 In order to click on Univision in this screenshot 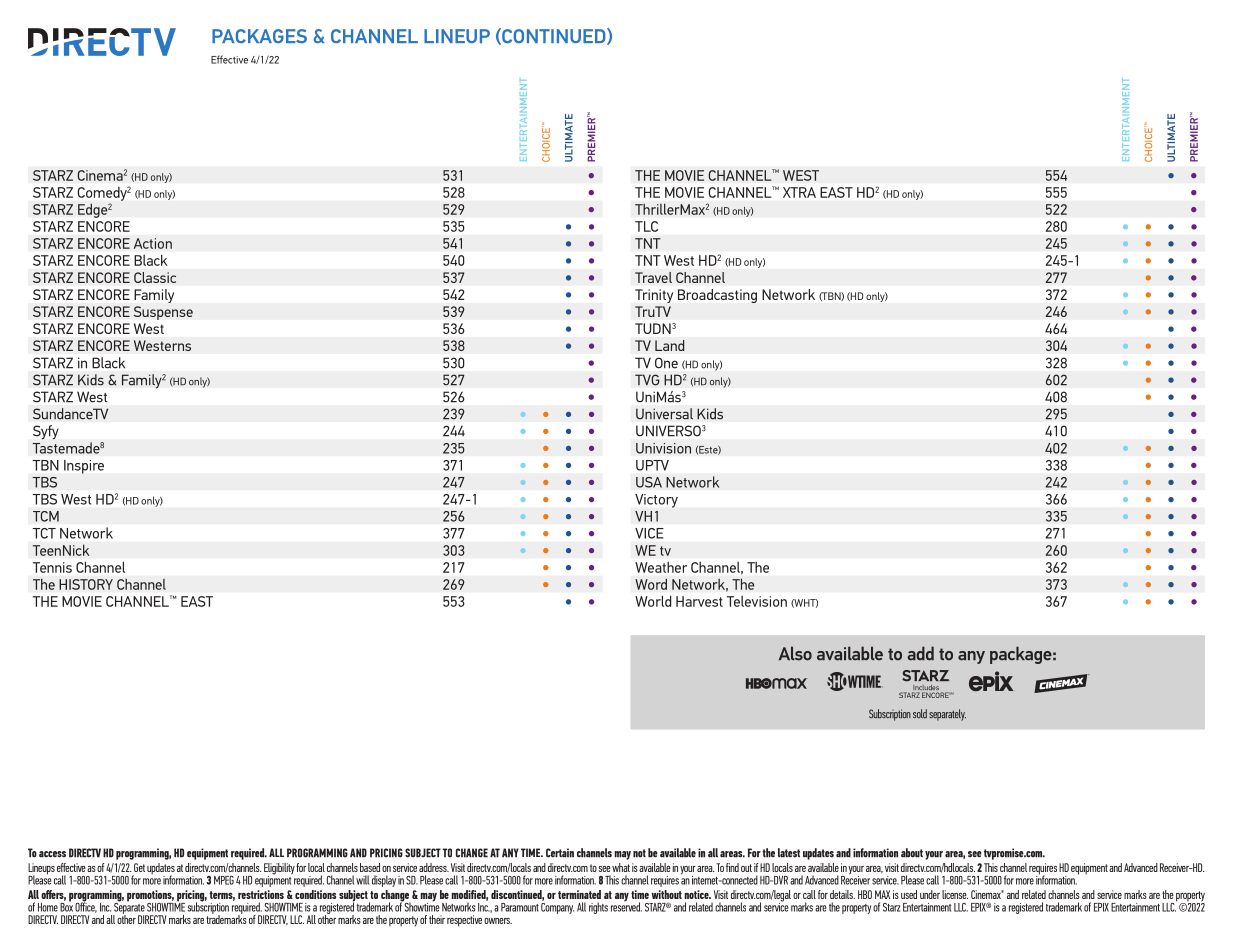, I will do `click(663, 448)`.
